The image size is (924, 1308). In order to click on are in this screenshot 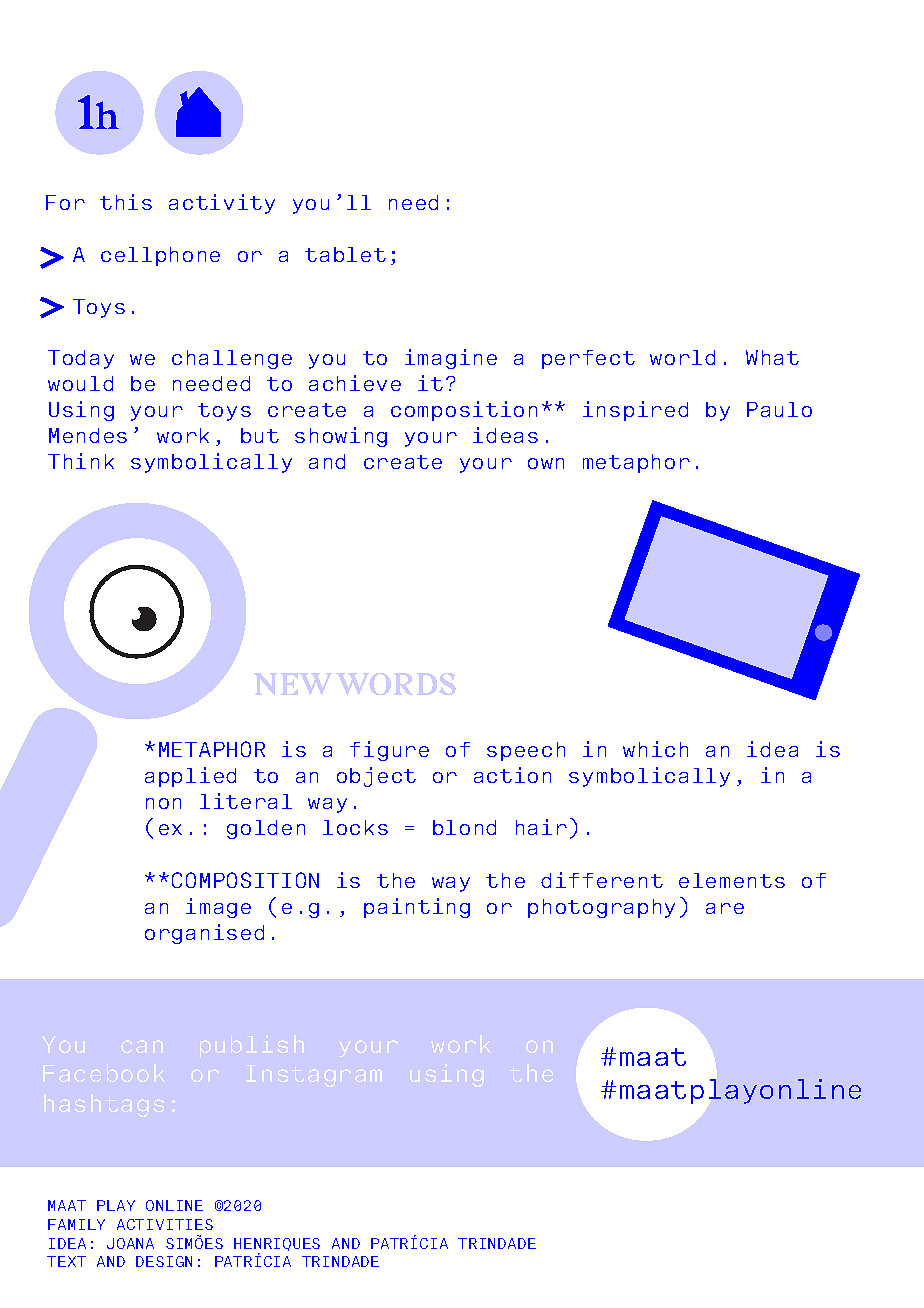, I will do `click(725, 908)`.
